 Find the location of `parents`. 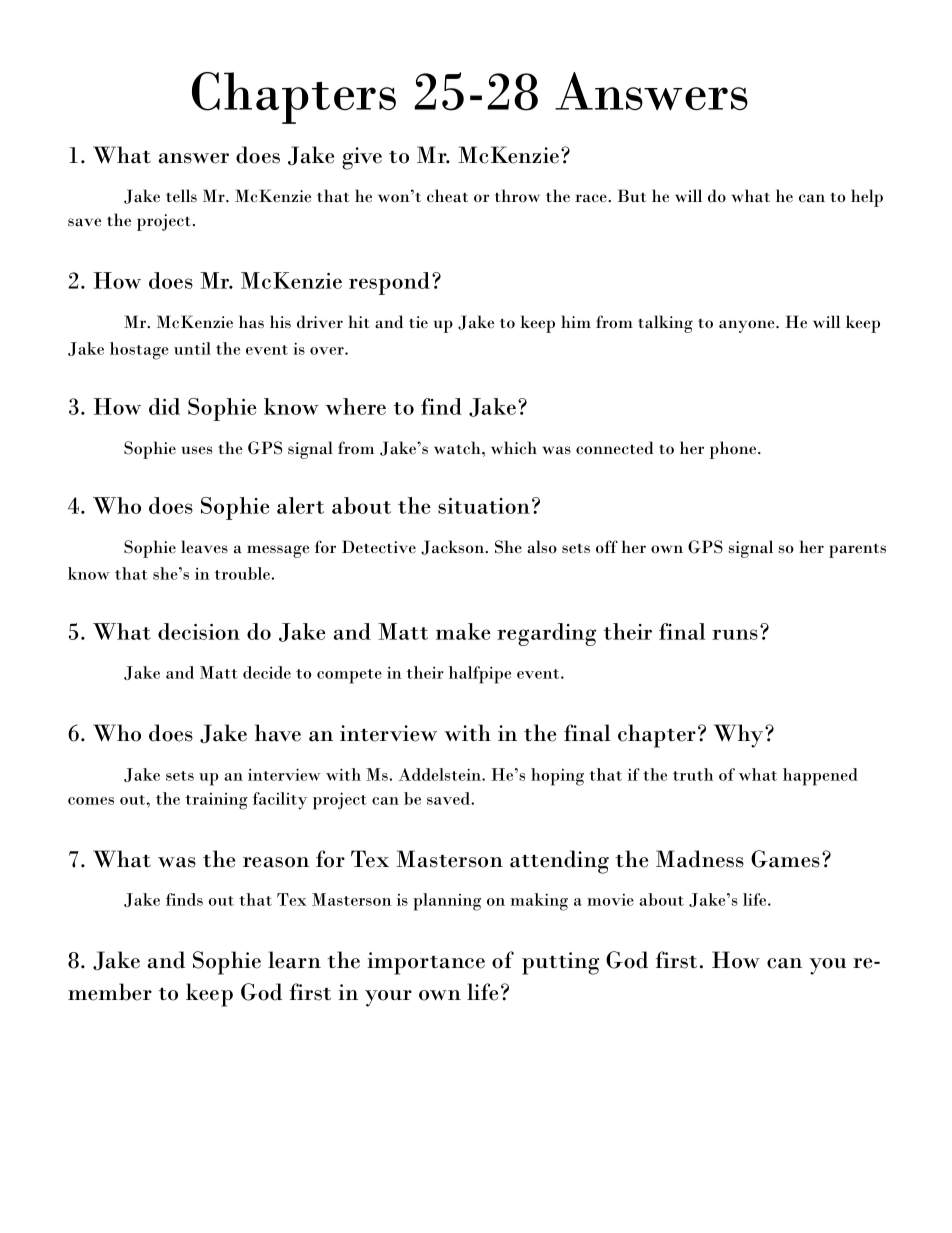

parents is located at coordinates (857, 551).
